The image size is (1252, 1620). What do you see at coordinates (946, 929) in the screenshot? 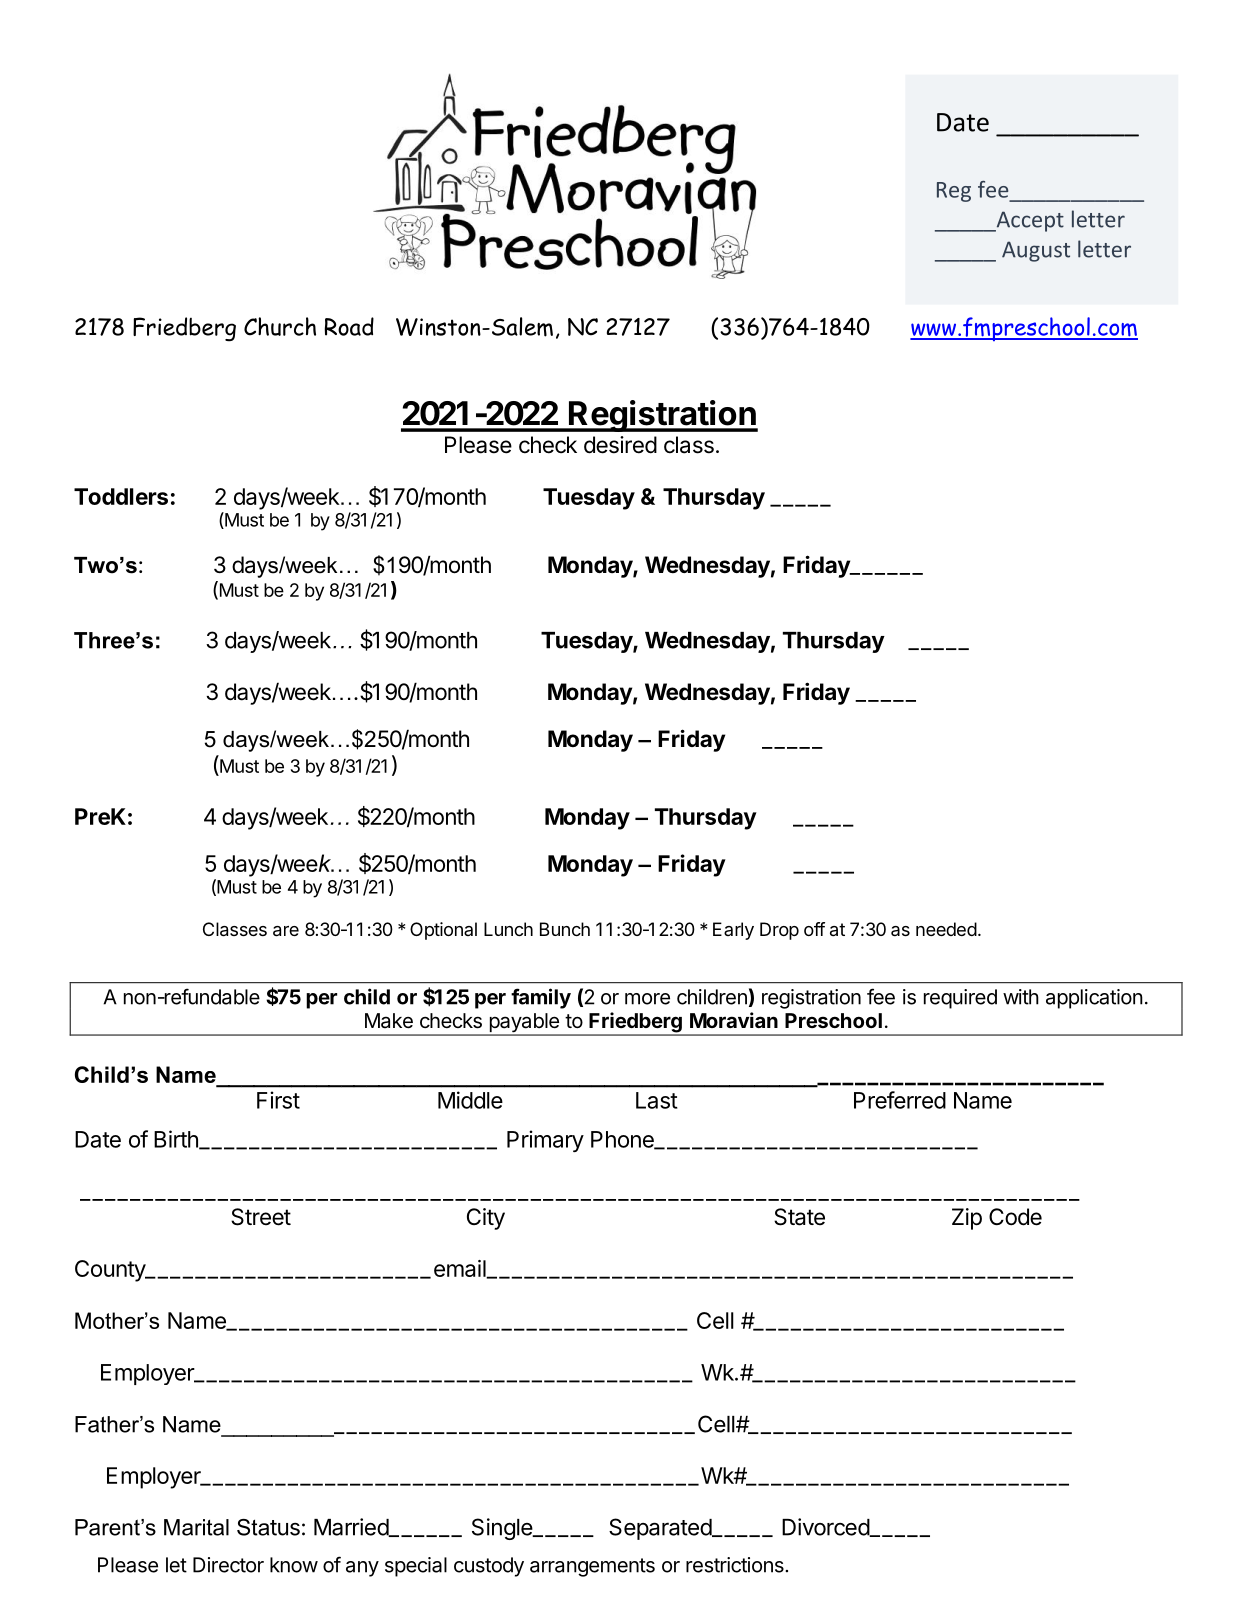
I see `needed` at bounding box center [946, 929].
